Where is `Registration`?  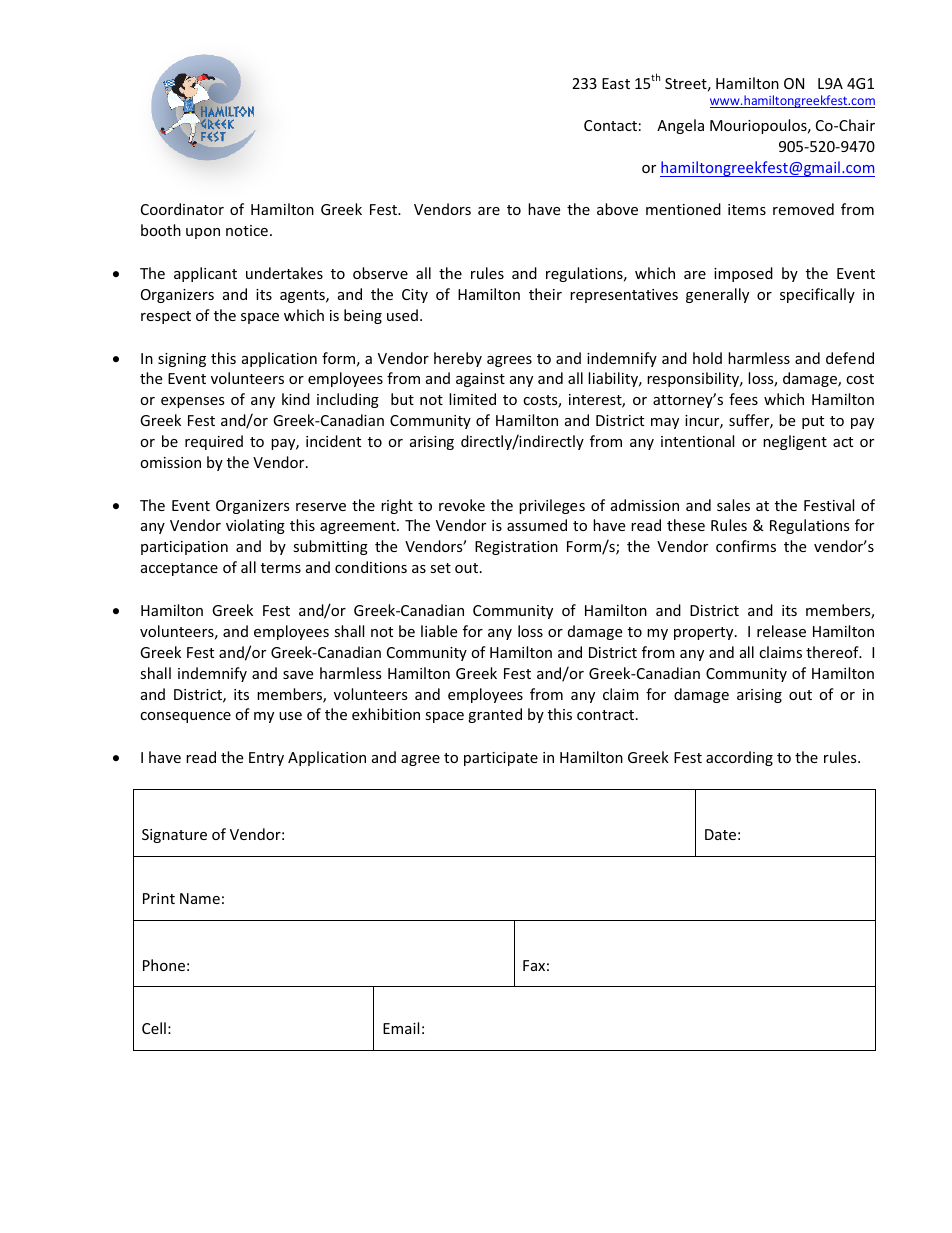 Registration is located at coordinates (516, 548).
